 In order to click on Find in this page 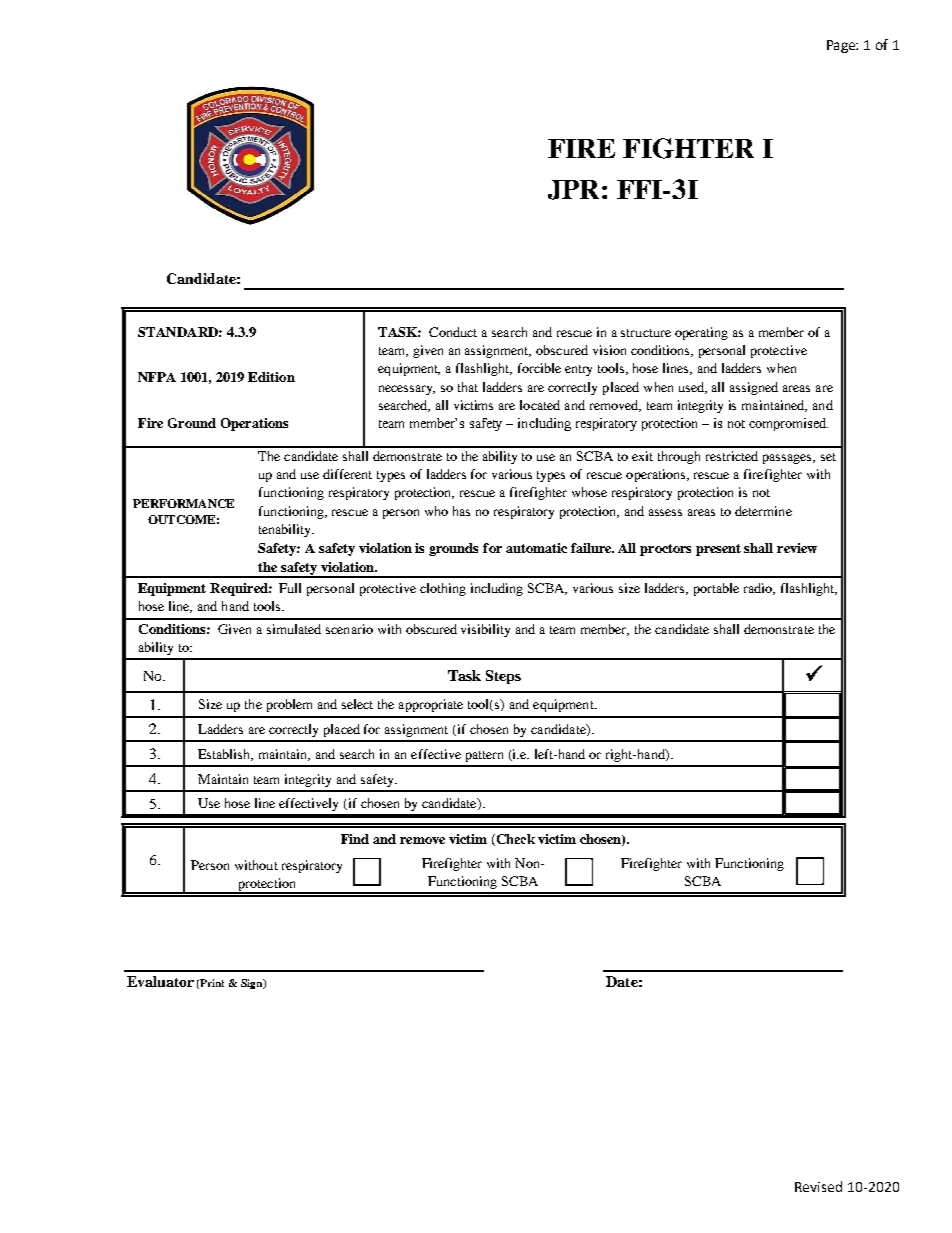, I will do `click(355, 839)`.
